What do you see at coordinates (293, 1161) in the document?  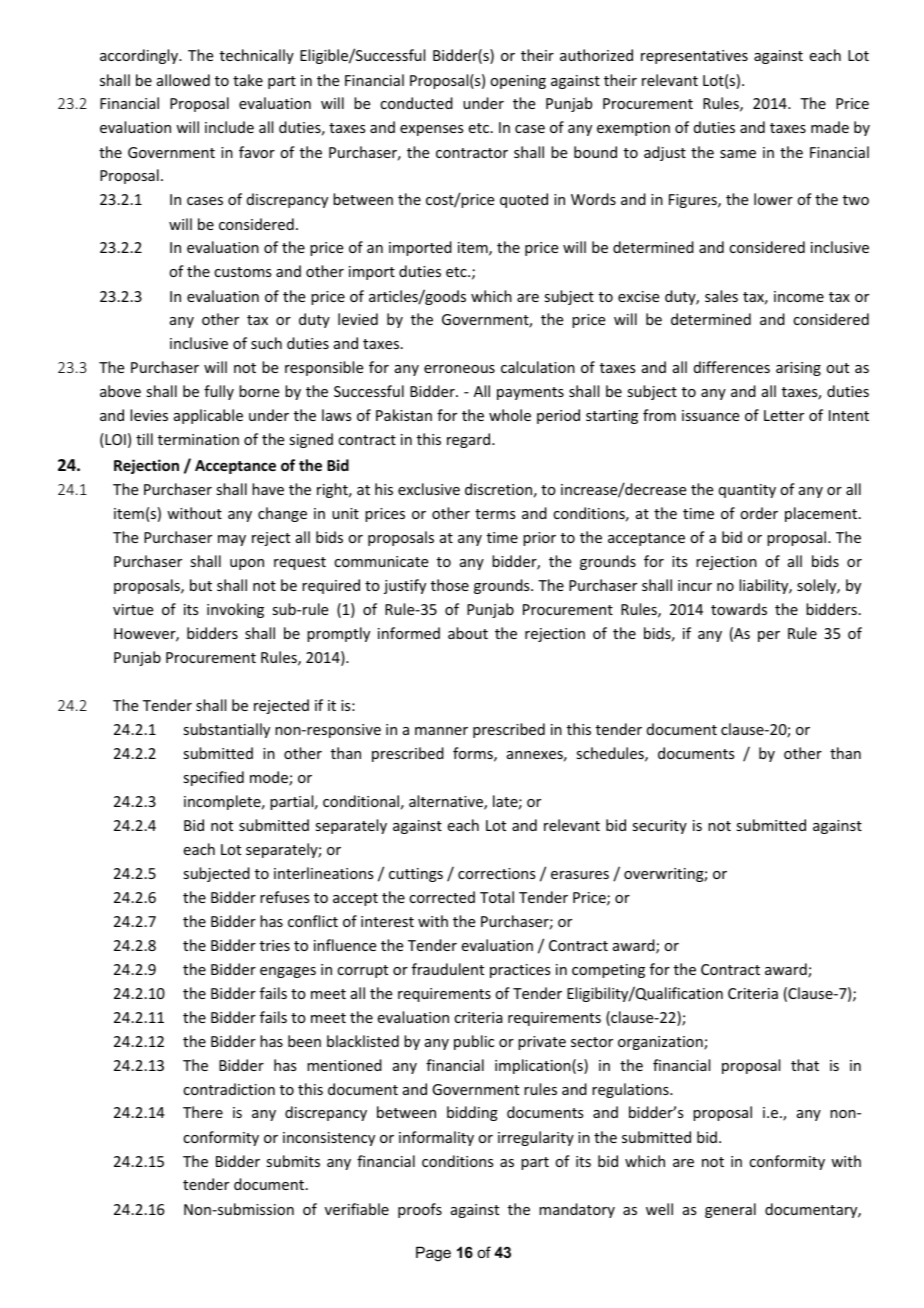 I see `submits` at bounding box center [293, 1161].
